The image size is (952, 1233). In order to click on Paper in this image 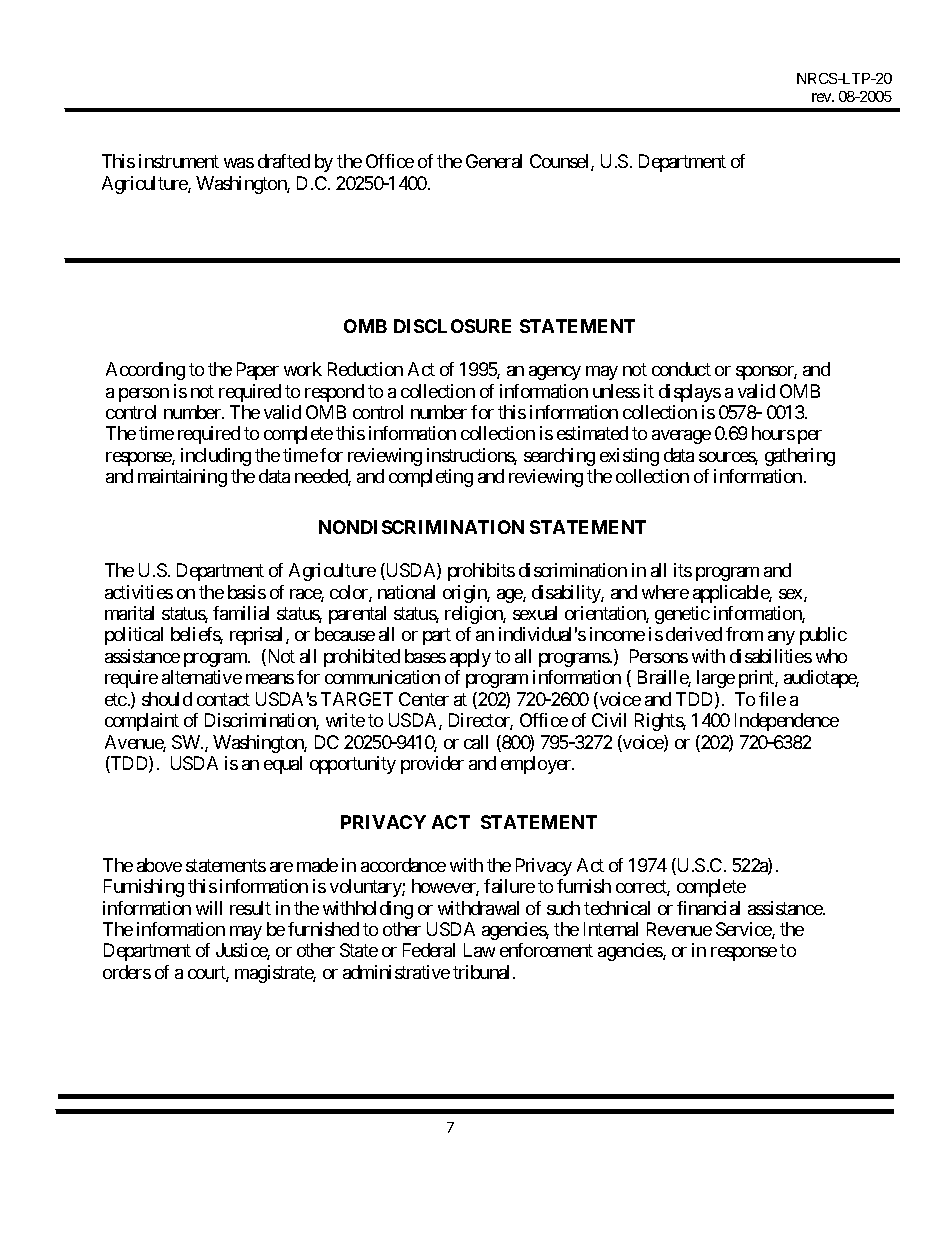, I will do `click(258, 371)`.
